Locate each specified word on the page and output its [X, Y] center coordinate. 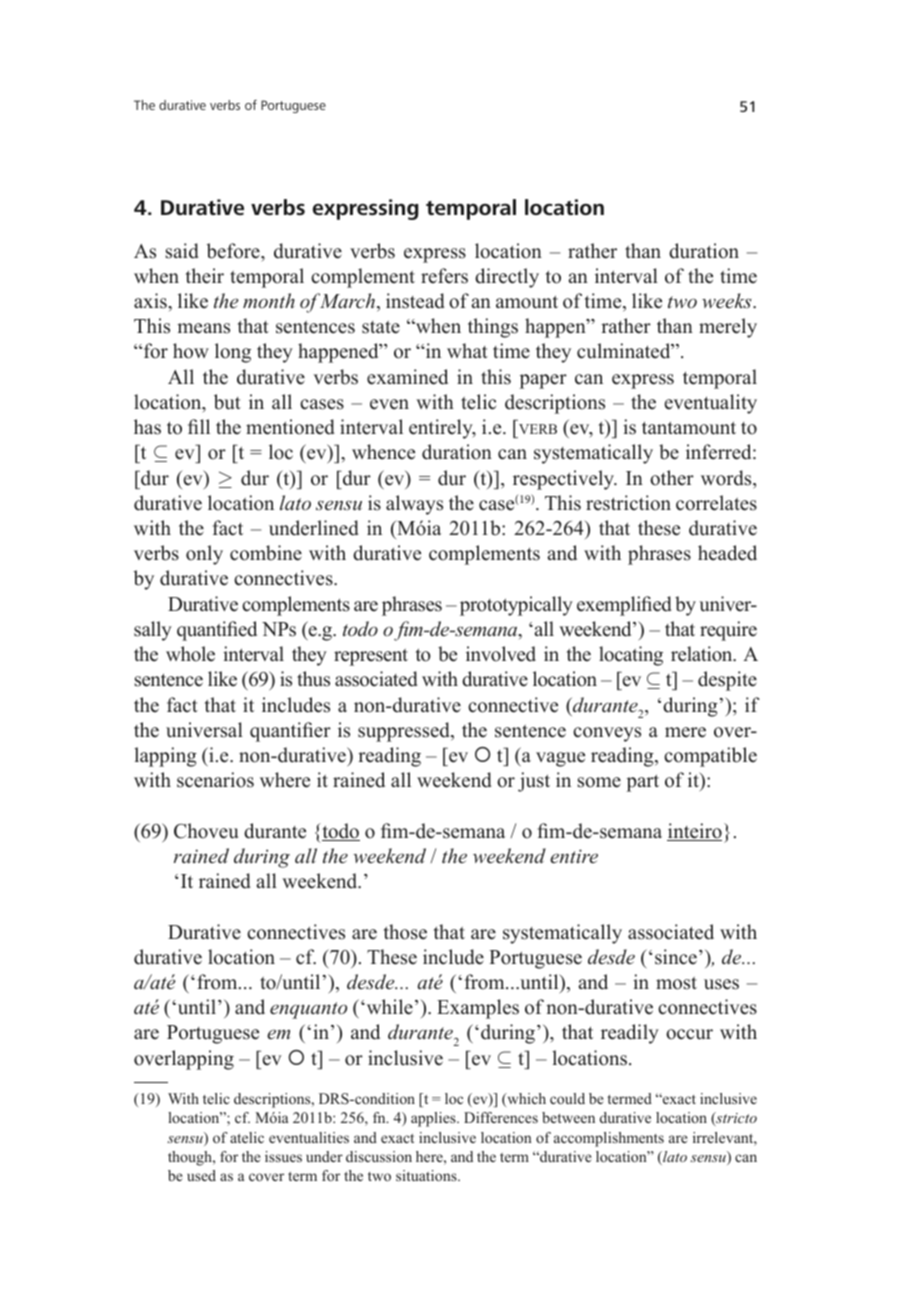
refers [444, 276]
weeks [728, 301]
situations [427, 1175]
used [201, 1175]
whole [190, 654]
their [205, 276]
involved [501, 654]
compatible [710, 757]
